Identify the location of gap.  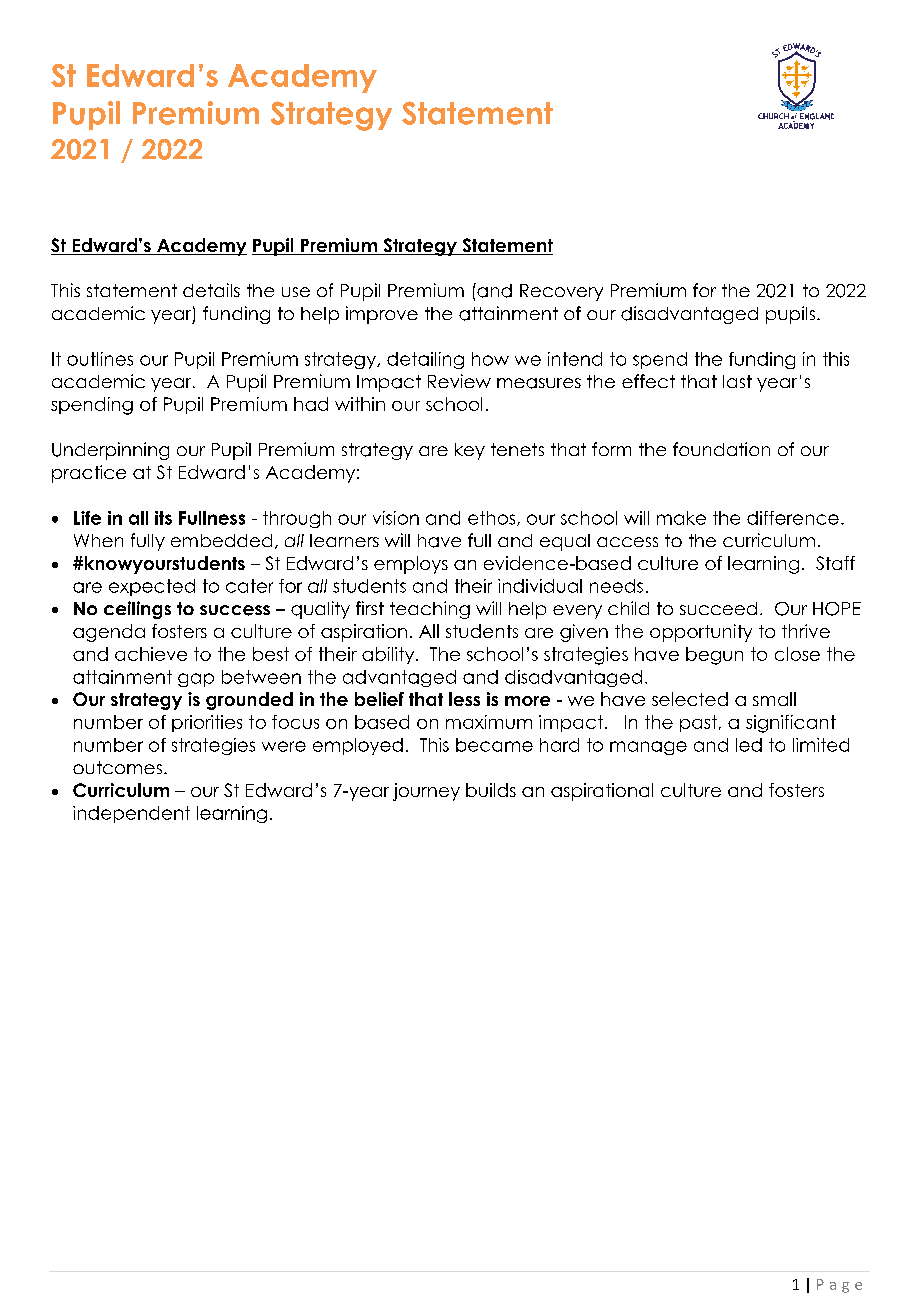
(196, 680).
